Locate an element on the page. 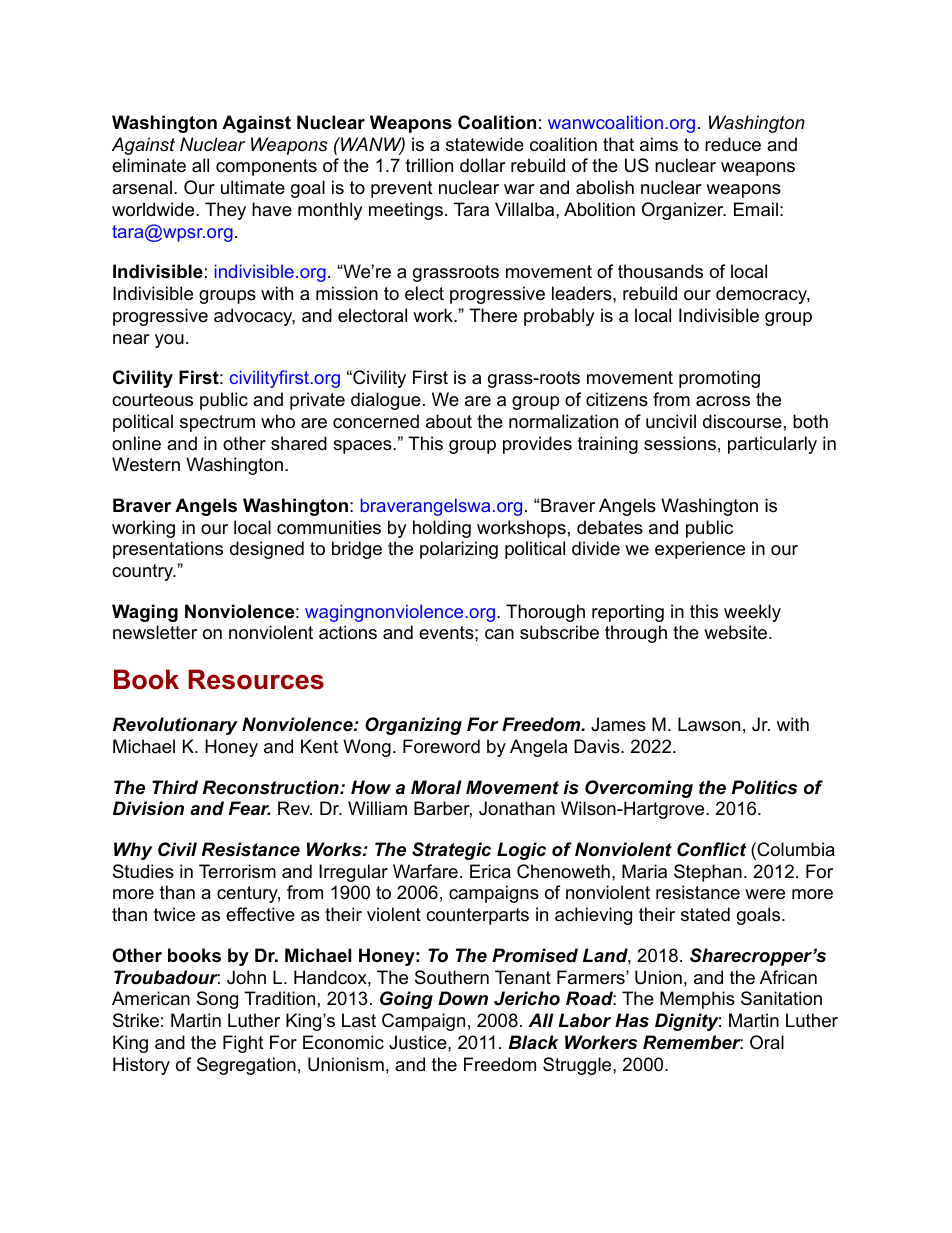 This document has width=952, height=1233. dollar is located at coordinates (483, 165).
